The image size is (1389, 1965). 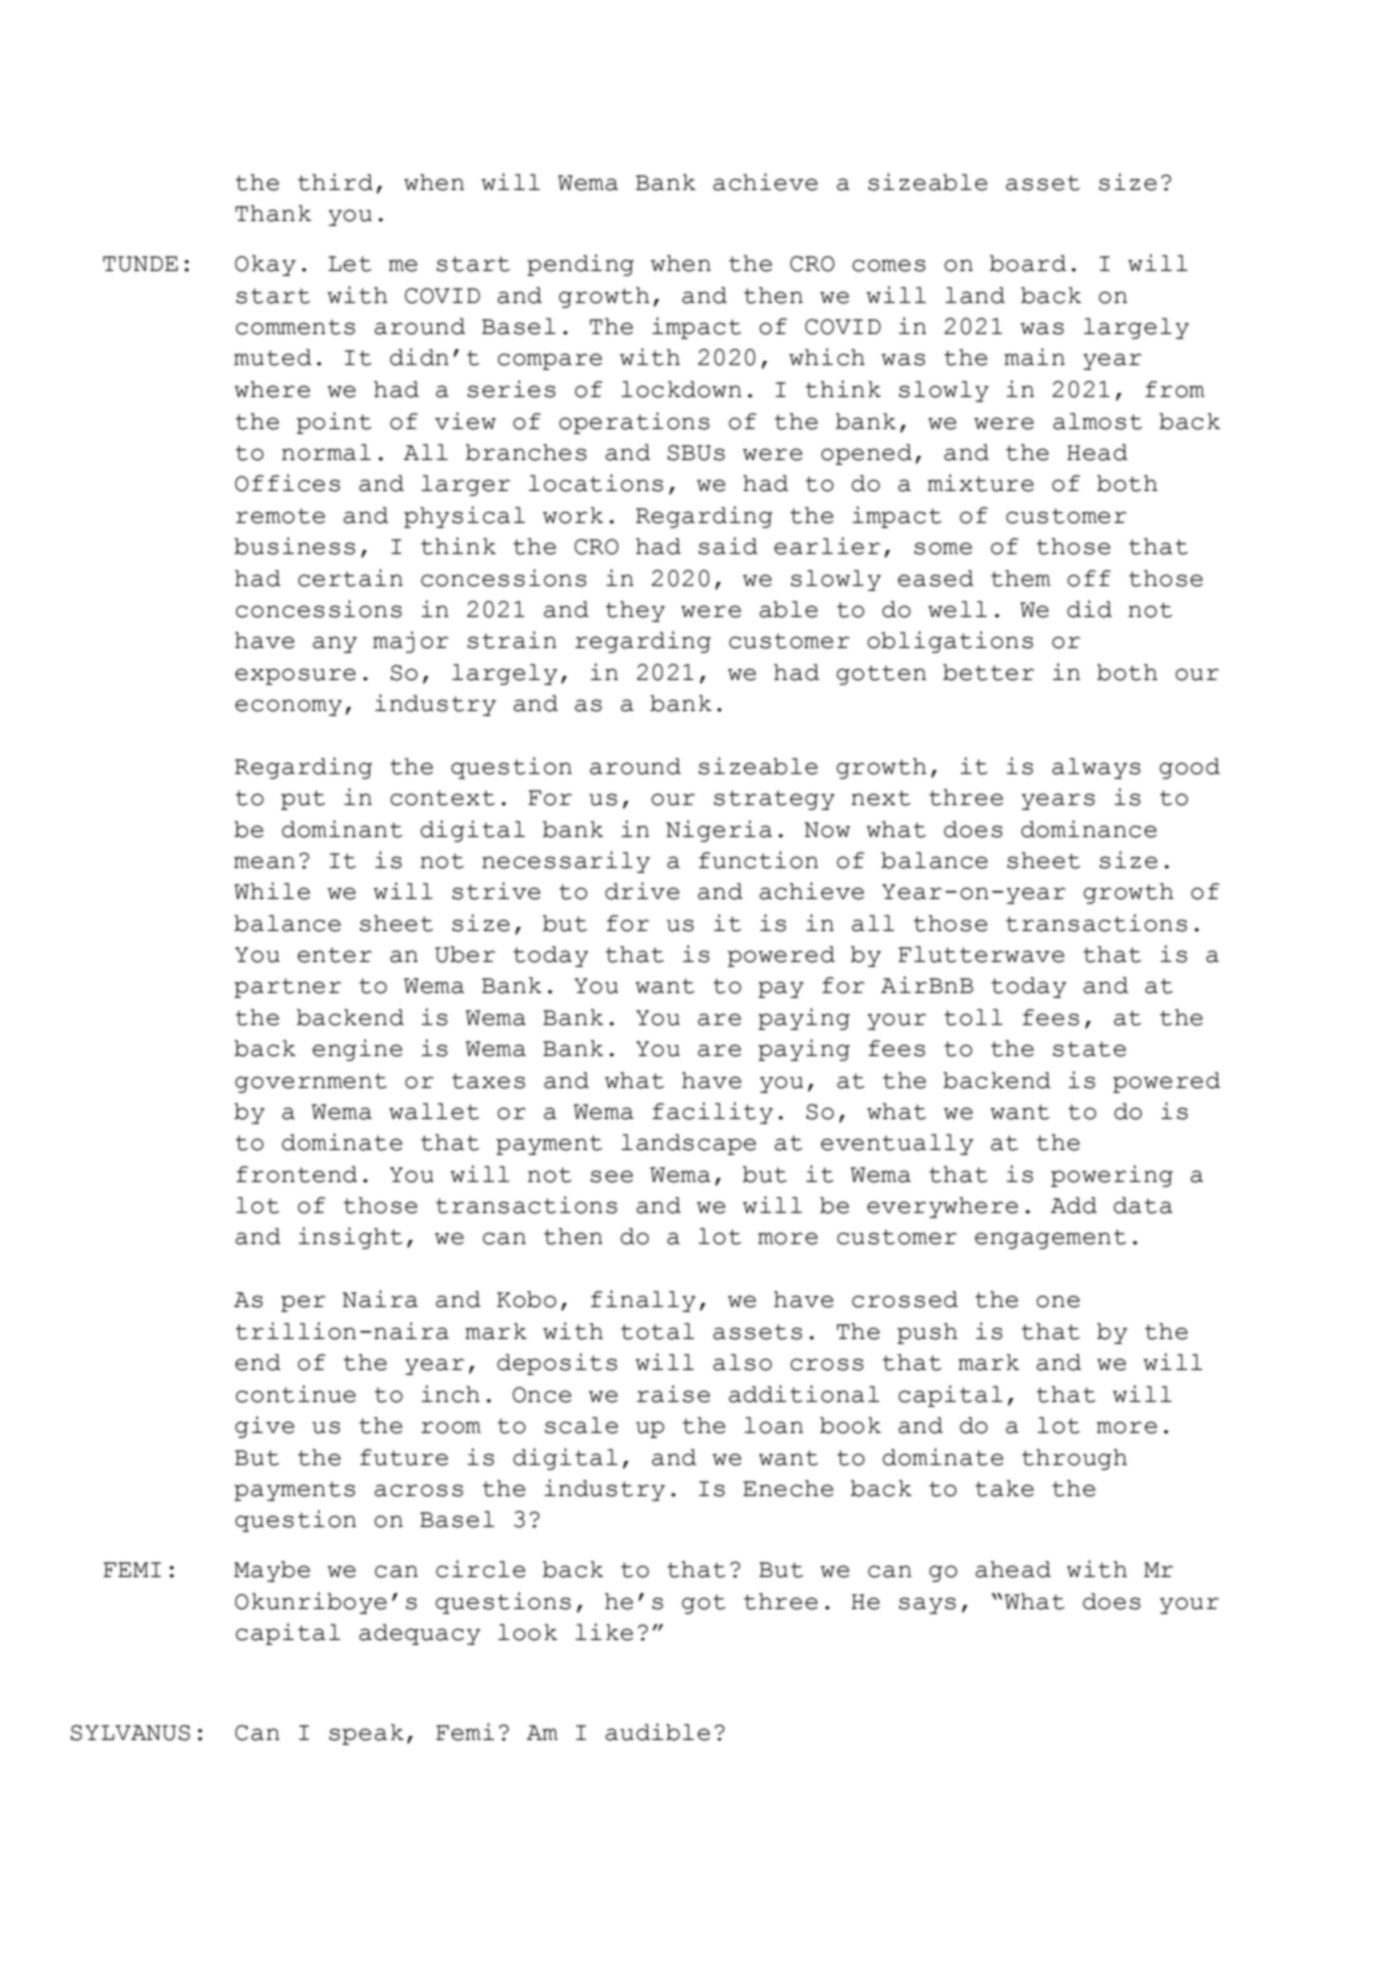 I want to click on facility, so click(x=712, y=1113).
